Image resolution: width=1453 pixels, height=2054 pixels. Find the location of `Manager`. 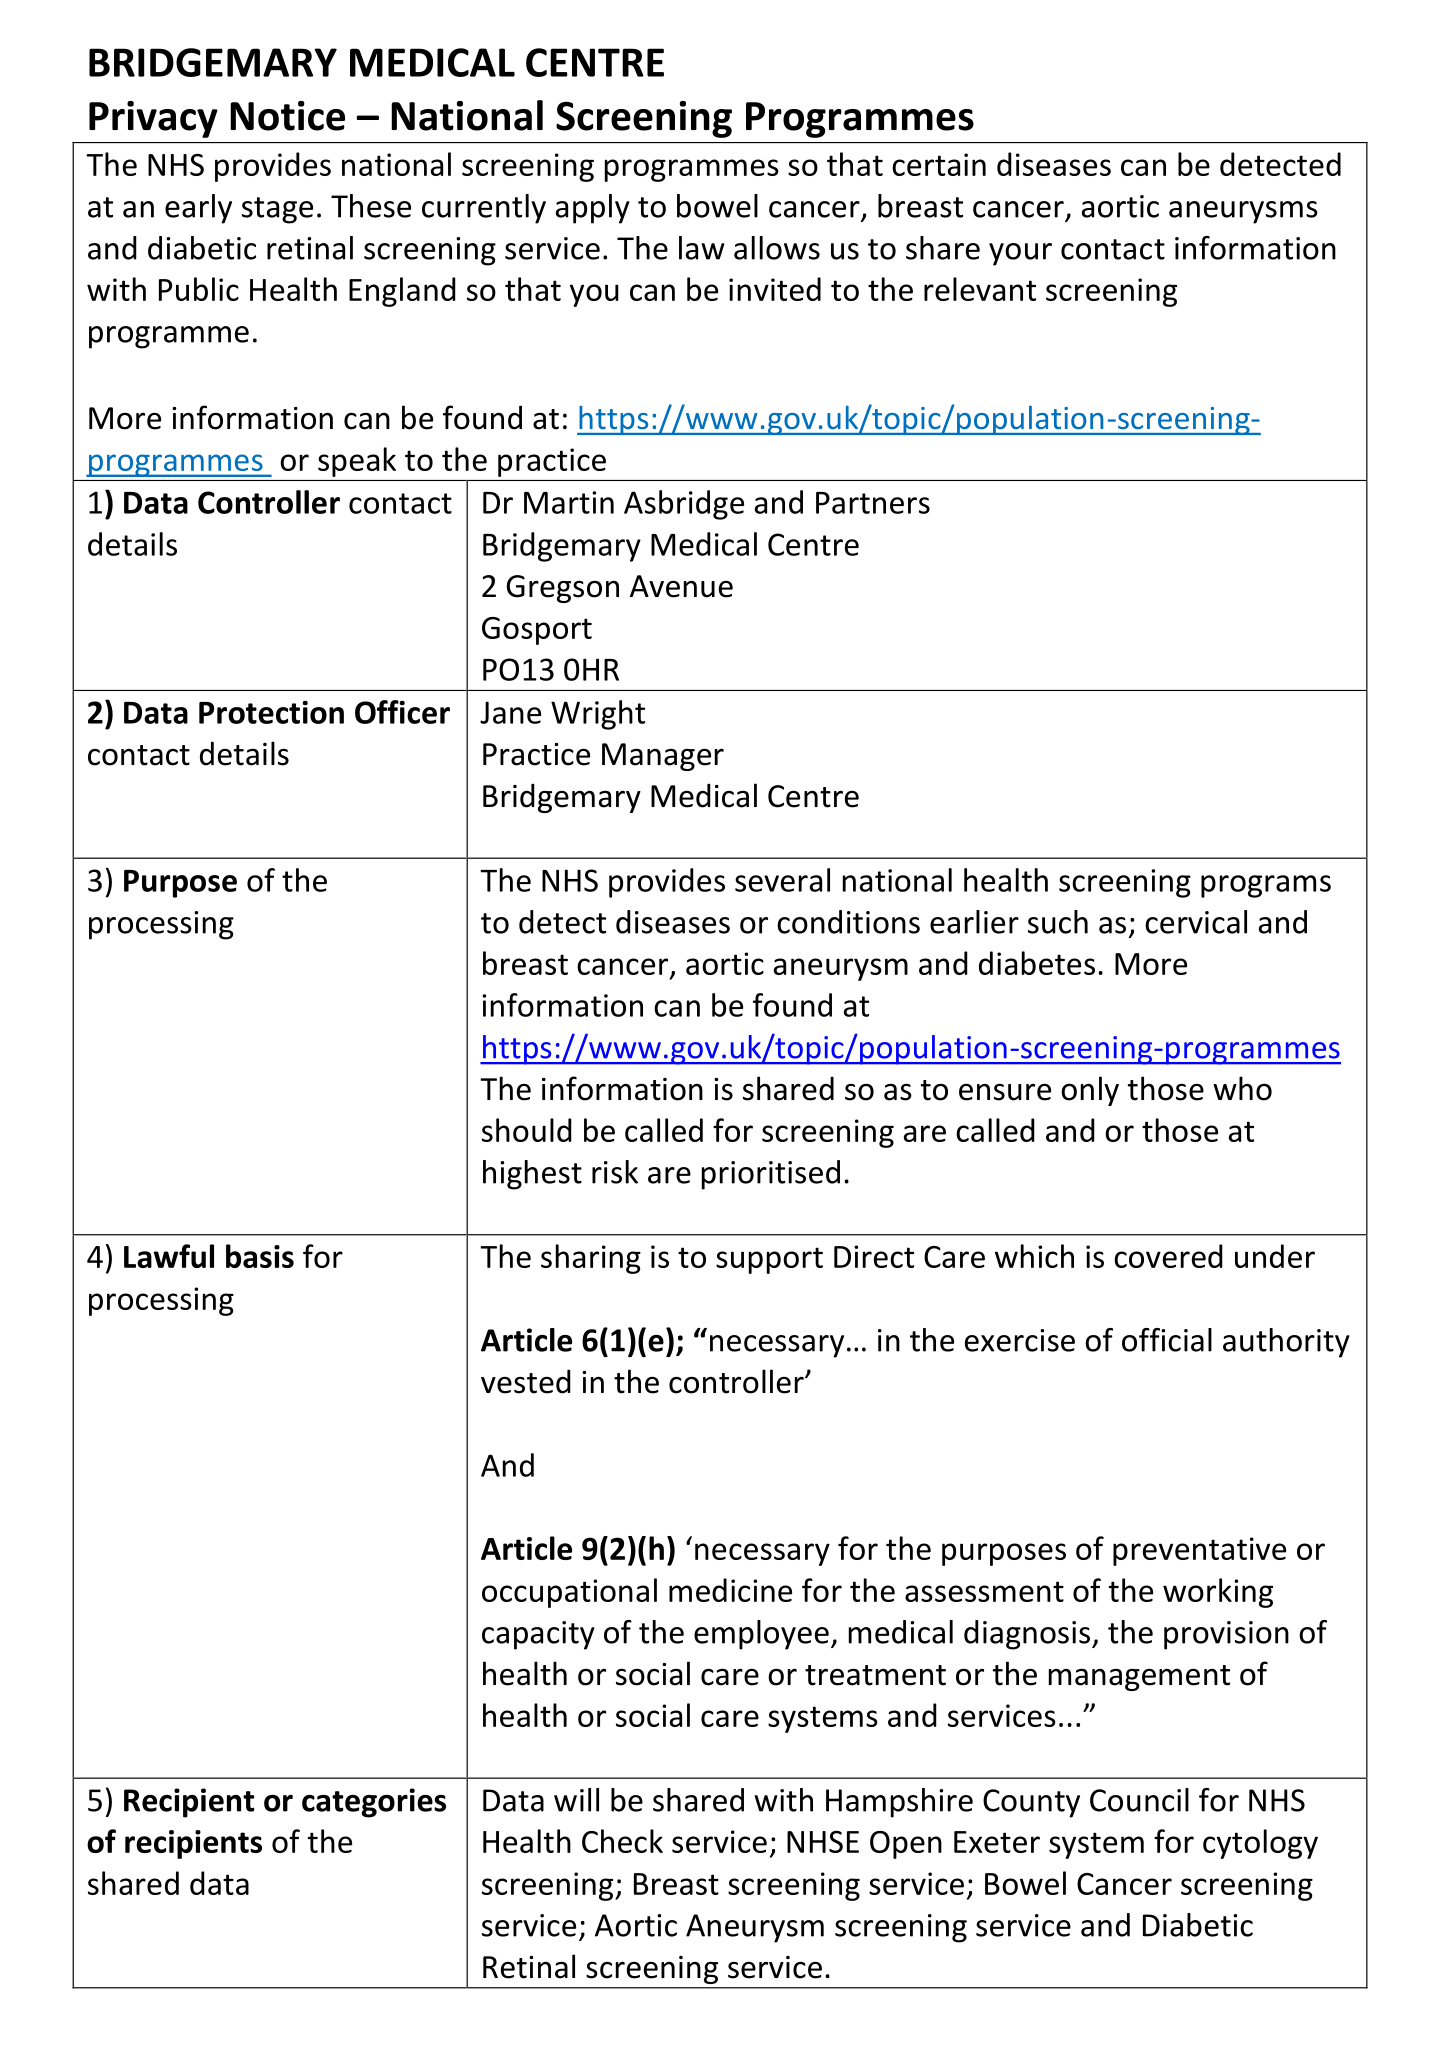

Manager is located at coordinates (663, 757).
